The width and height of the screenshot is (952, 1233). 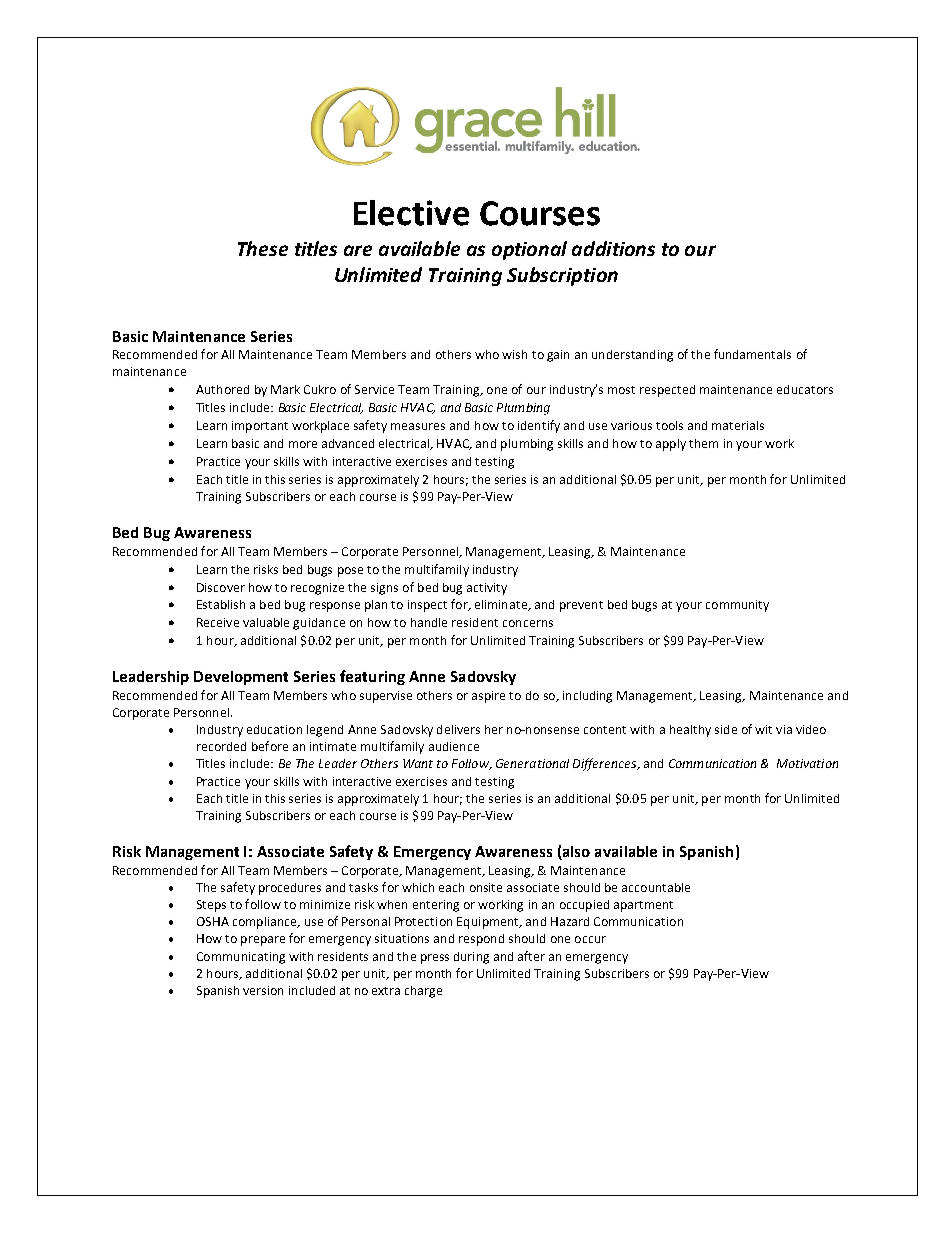 I want to click on additions, so click(x=613, y=248).
